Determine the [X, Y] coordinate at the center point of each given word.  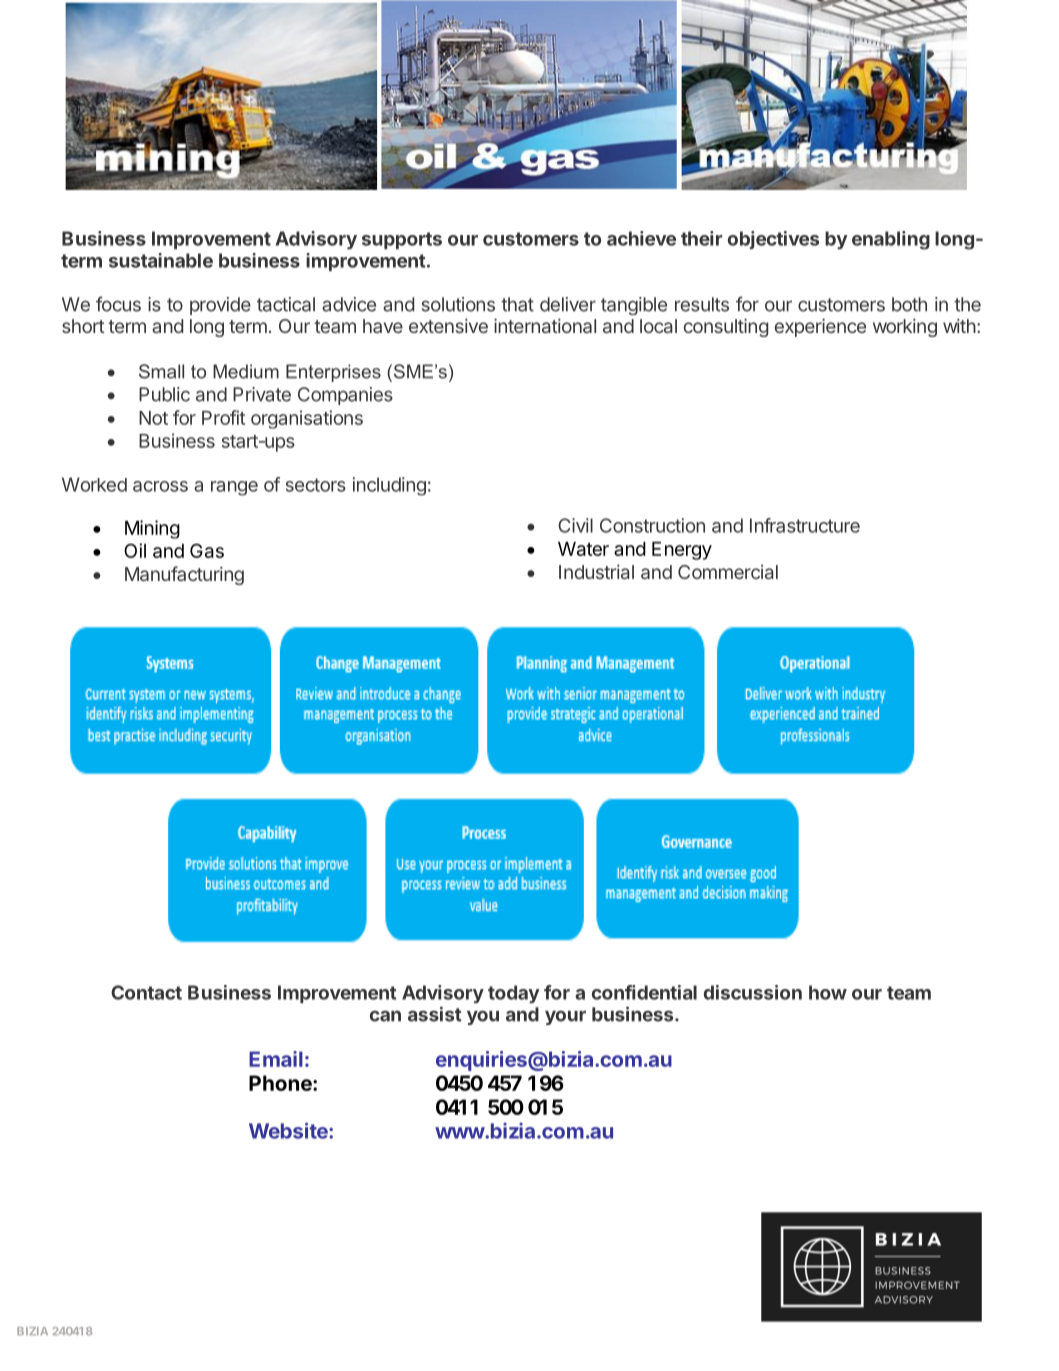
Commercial [728, 572]
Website [289, 1130]
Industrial [596, 571]
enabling [891, 240]
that [517, 304]
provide [220, 306]
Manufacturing [184, 575]
